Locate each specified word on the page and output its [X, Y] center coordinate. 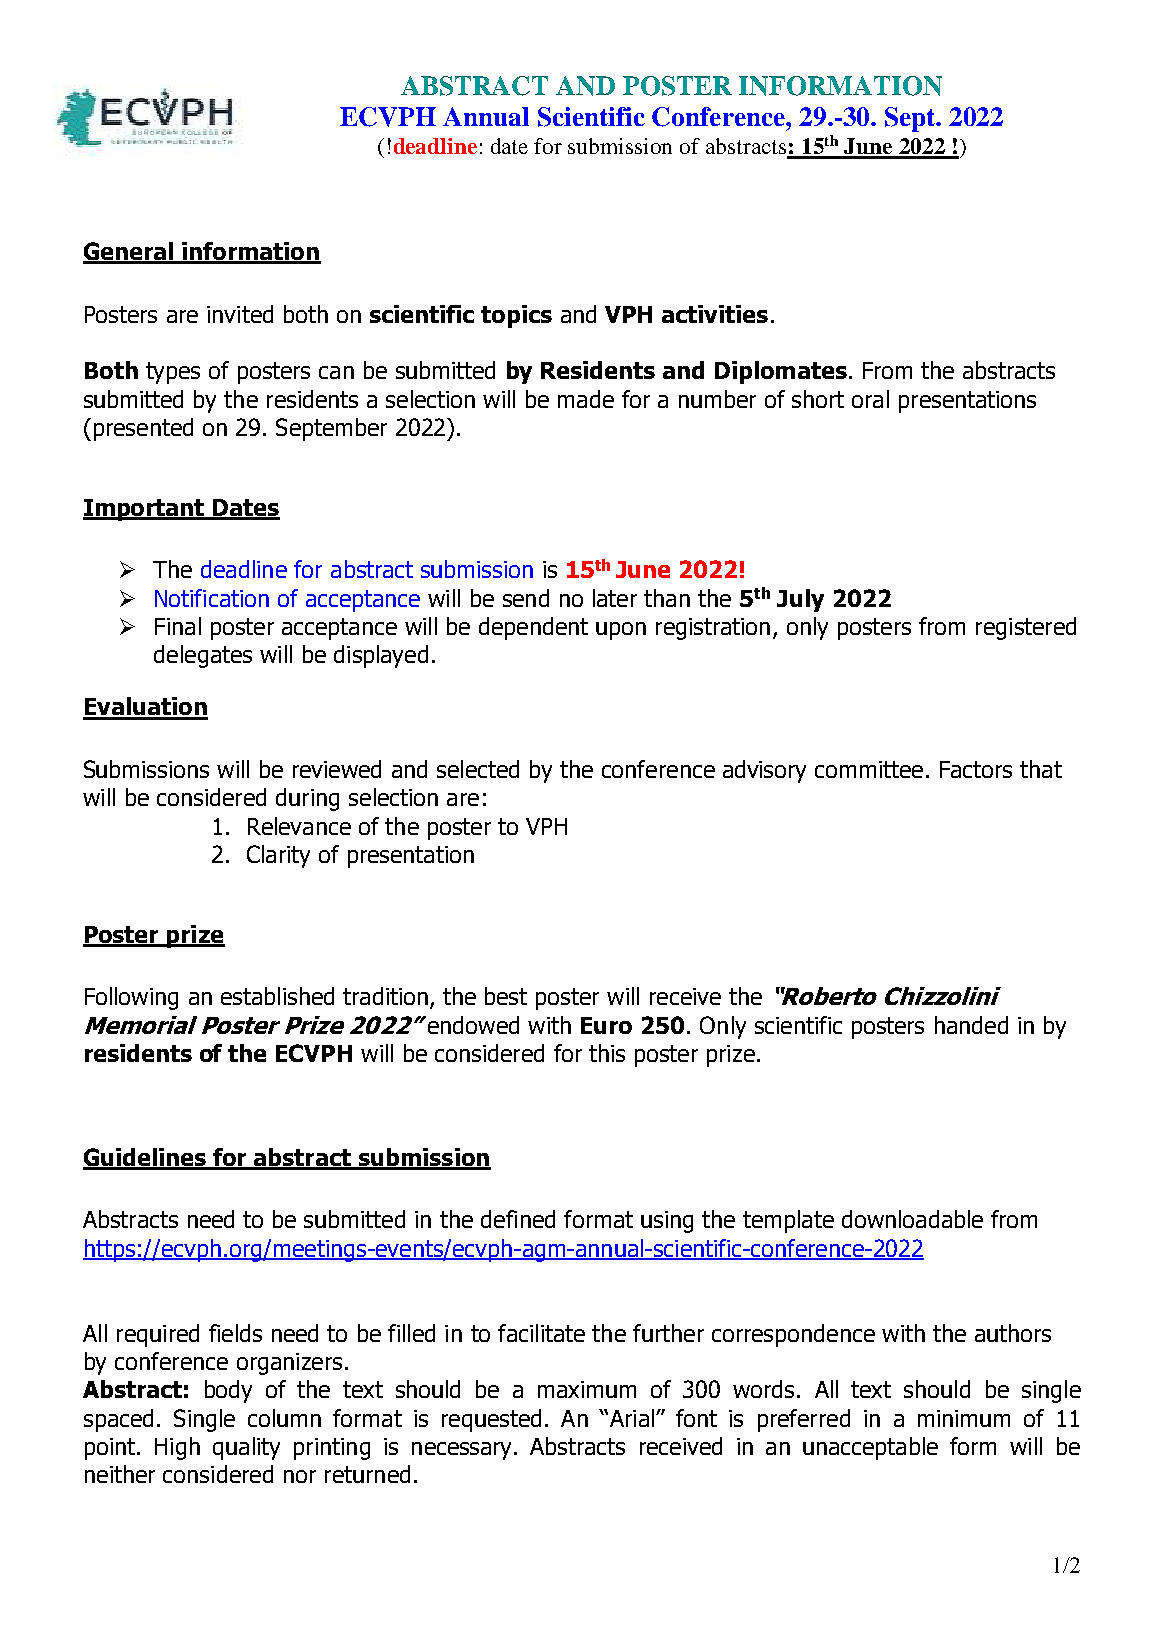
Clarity [278, 856]
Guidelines [145, 1158]
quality [246, 1448]
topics [516, 316]
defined [518, 1219]
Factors [976, 769]
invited [240, 314]
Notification [212, 598]
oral [870, 399]
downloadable [912, 1219]
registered [1026, 628]
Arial [630, 1418]
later [615, 598]
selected [478, 769]
